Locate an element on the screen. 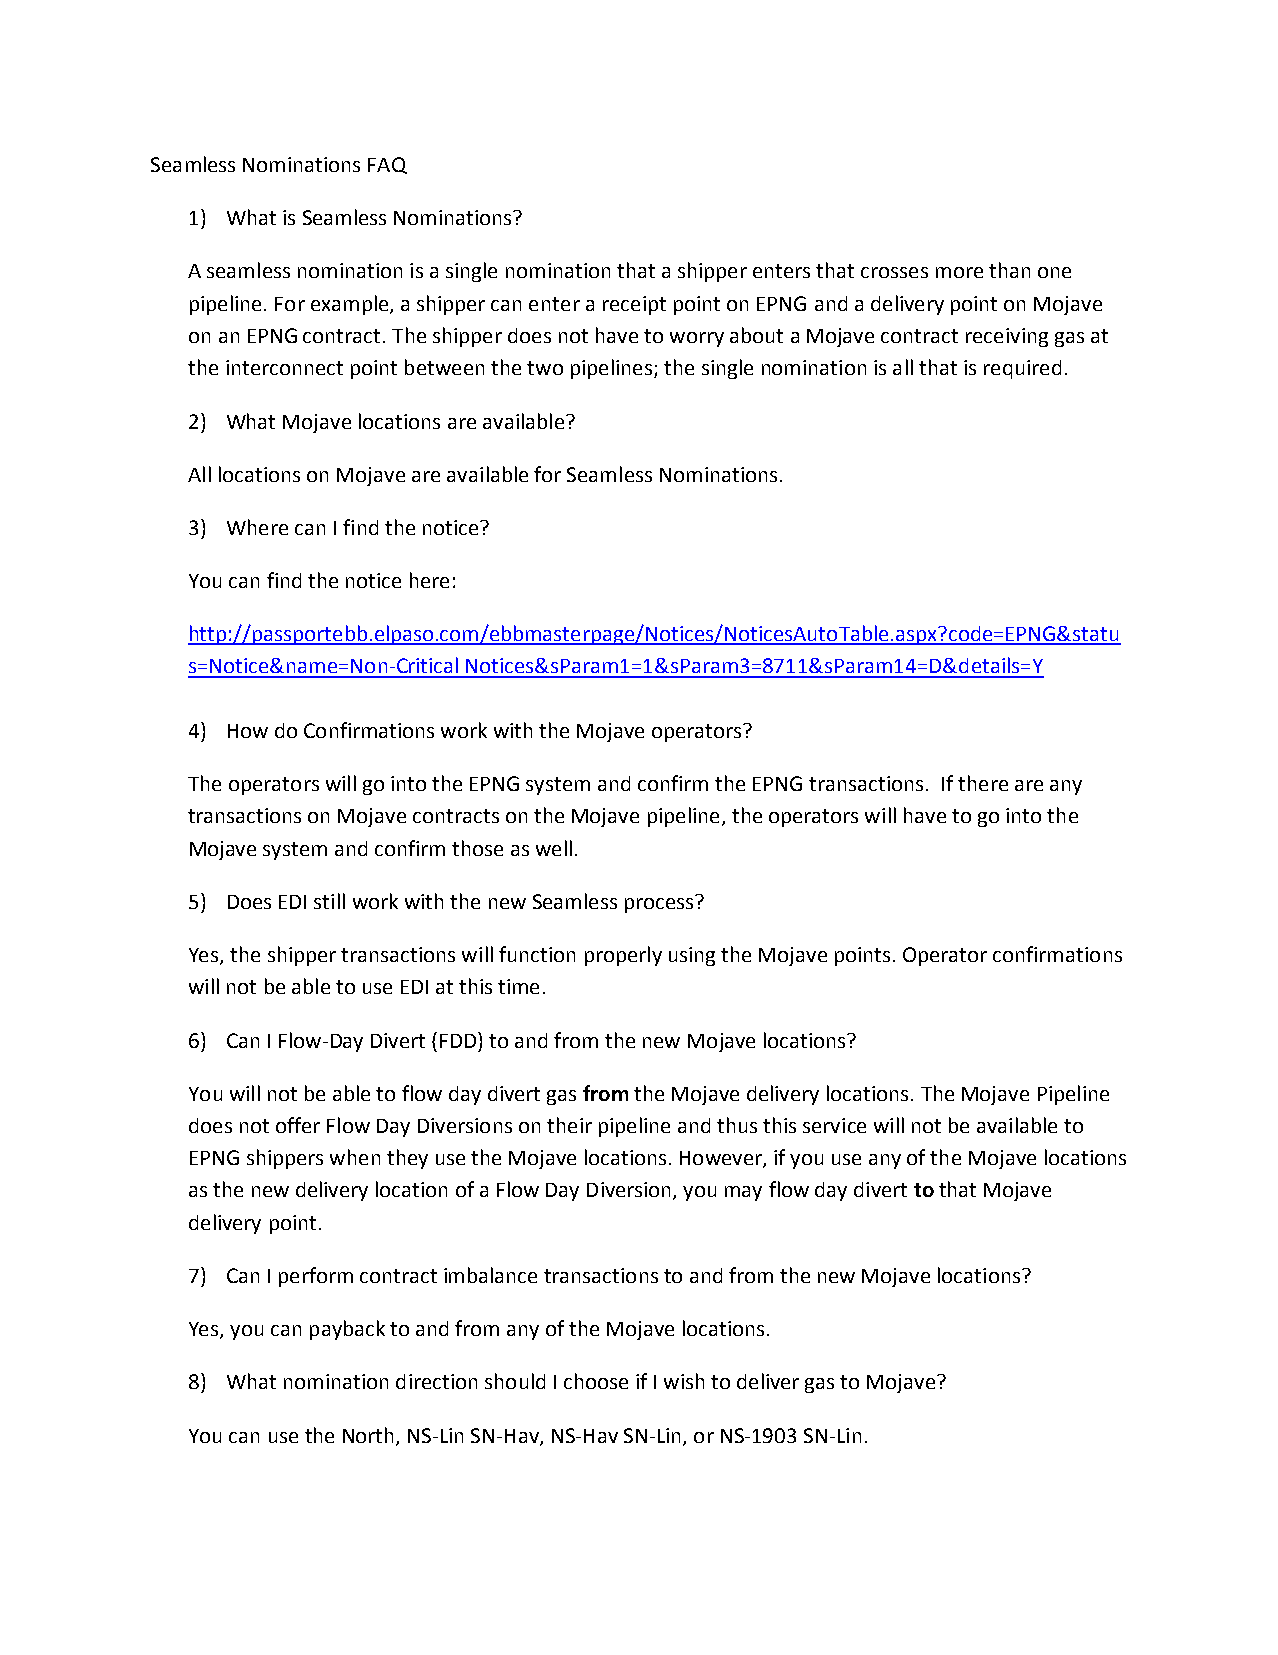 This screenshot has width=1278, height=1655. required is located at coordinates (1022, 369).
